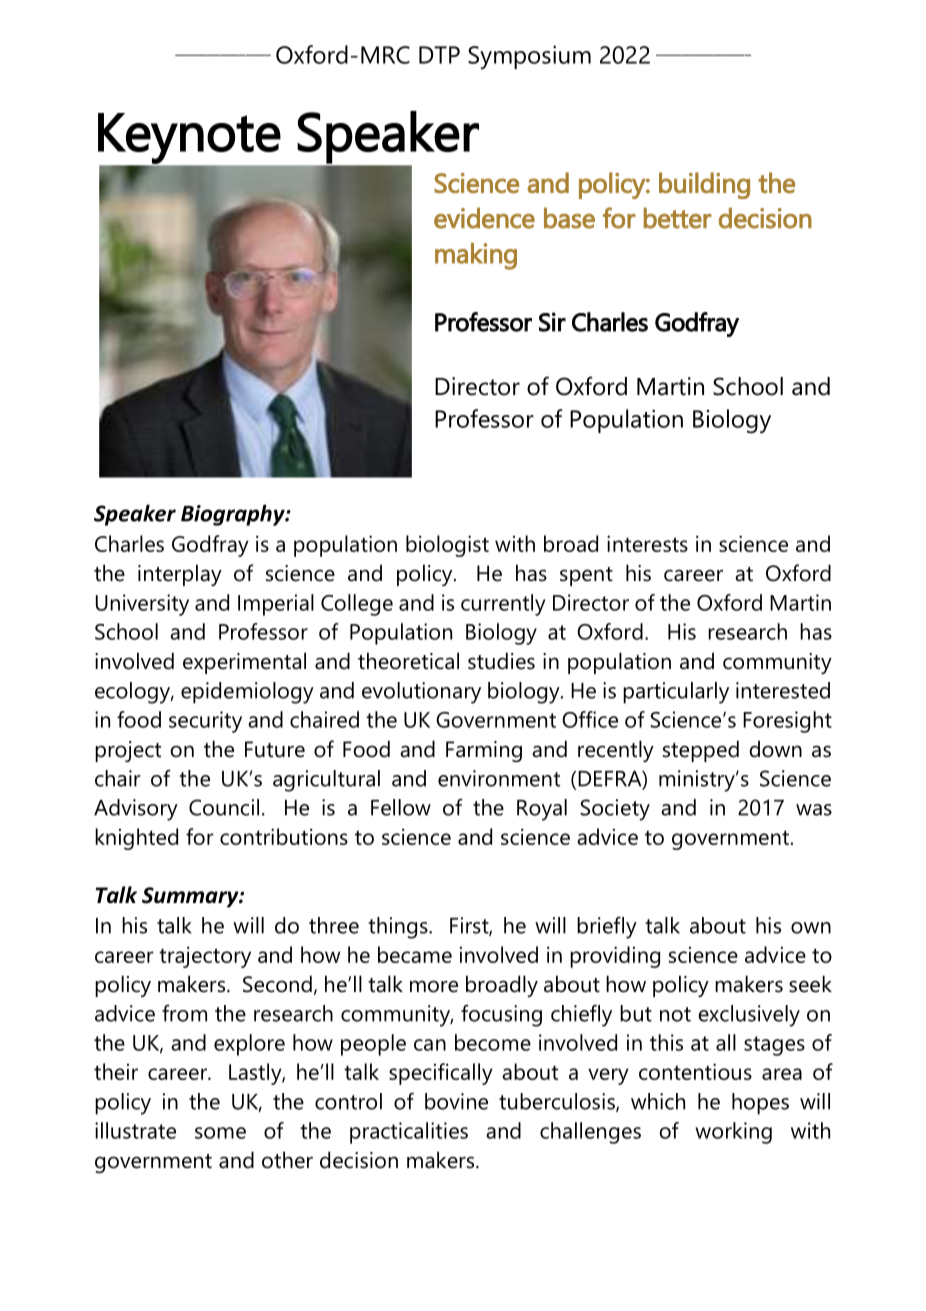 The height and width of the screenshot is (1311, 926). Describe the element at coordinates (529, 57) in the screenshot. I see `Symposium` at that location.
